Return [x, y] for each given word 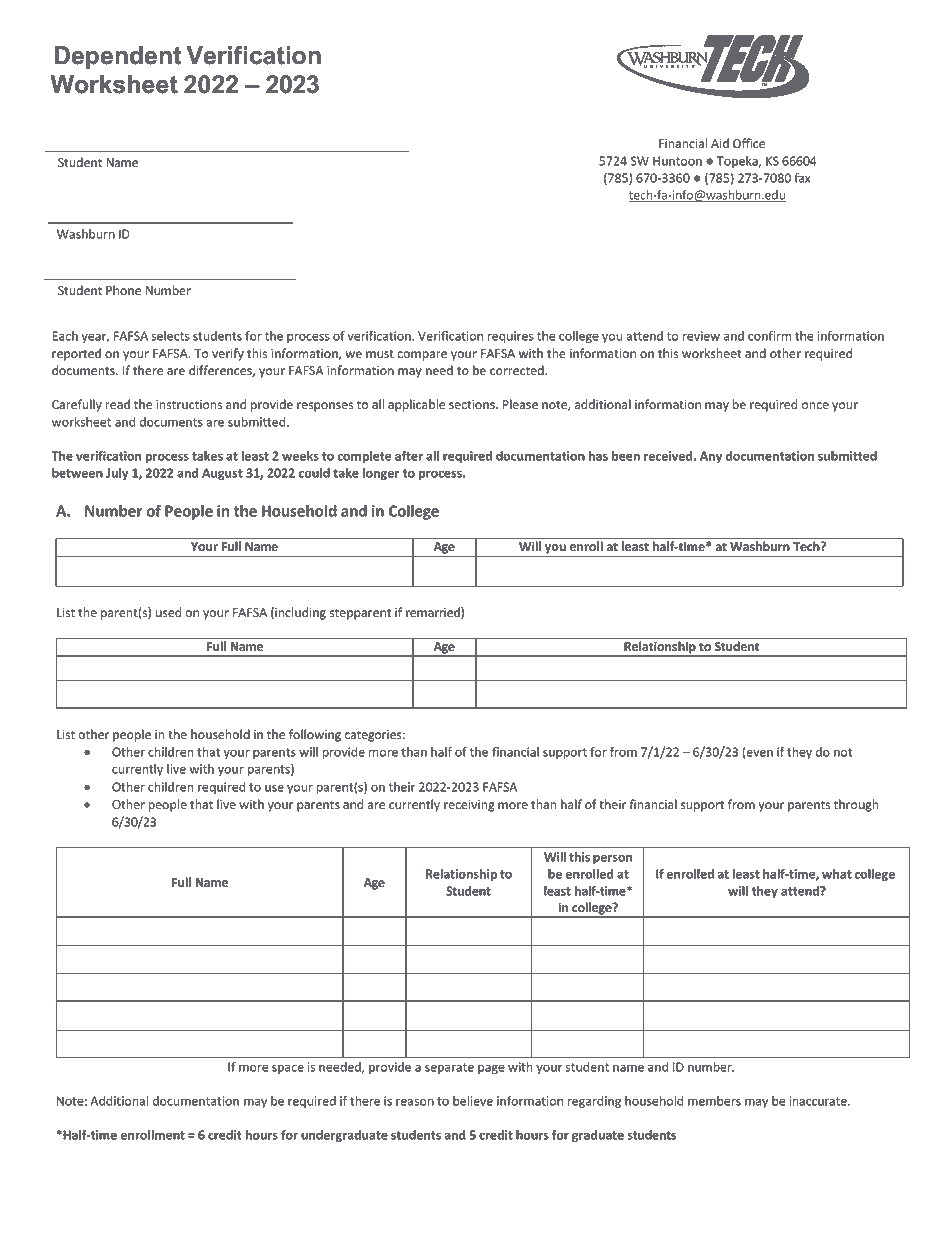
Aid [720, 143]
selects [170, 336]
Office [749, 143]
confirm [769, 336]
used [169, 612]
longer [381, 474]
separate [449, 1068]
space [288, 1069]
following [315, 735]
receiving [469, 806]
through [856, 805]
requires [511, 337]
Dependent [117, 57]
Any [711, 457]
